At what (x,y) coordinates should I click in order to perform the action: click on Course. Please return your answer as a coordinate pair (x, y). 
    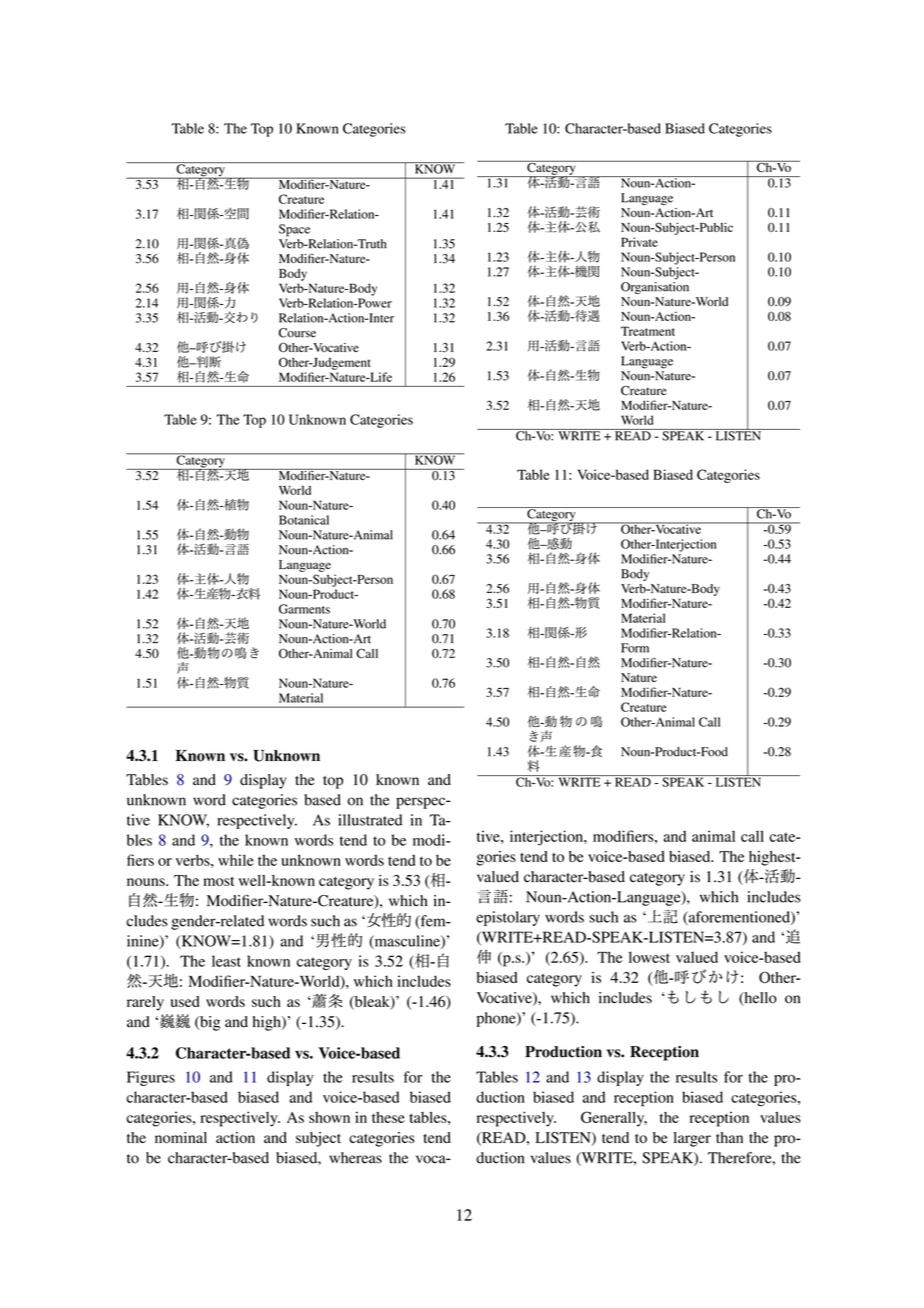
    Looking at the image, I should click on (297, 333).
